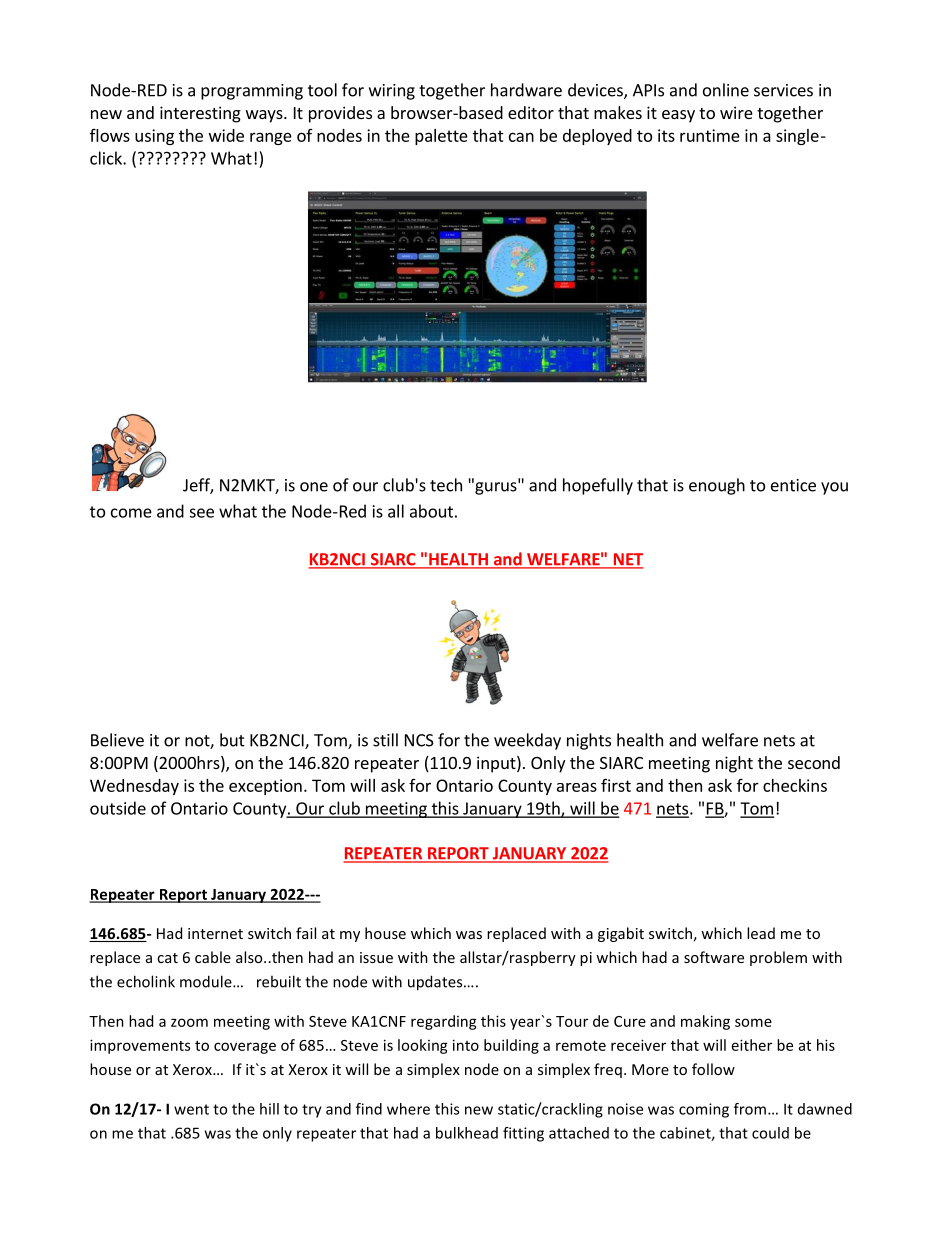  I want to click on see, so click(201, 513).
